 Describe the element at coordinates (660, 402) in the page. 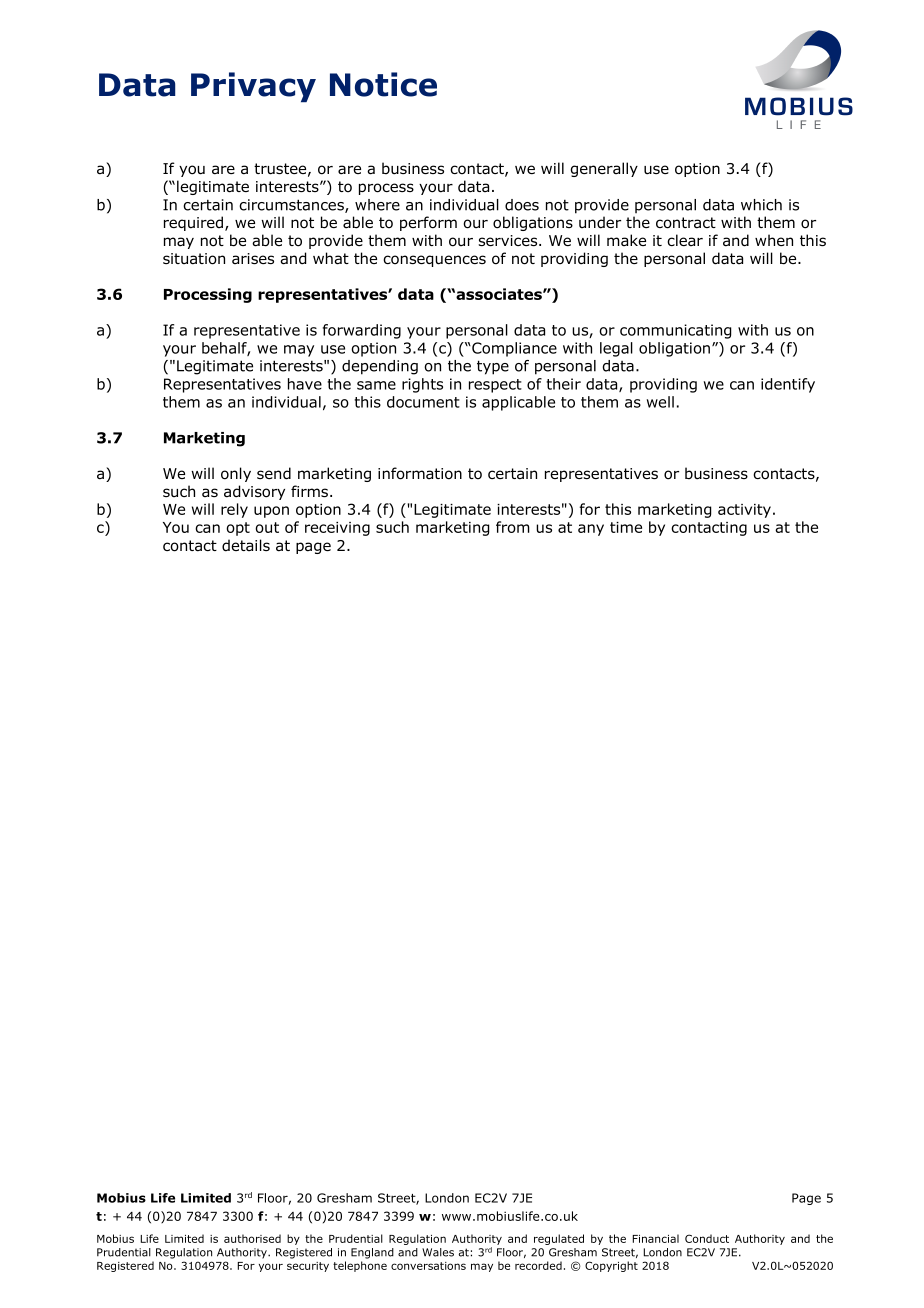

I see `well` at that location.
